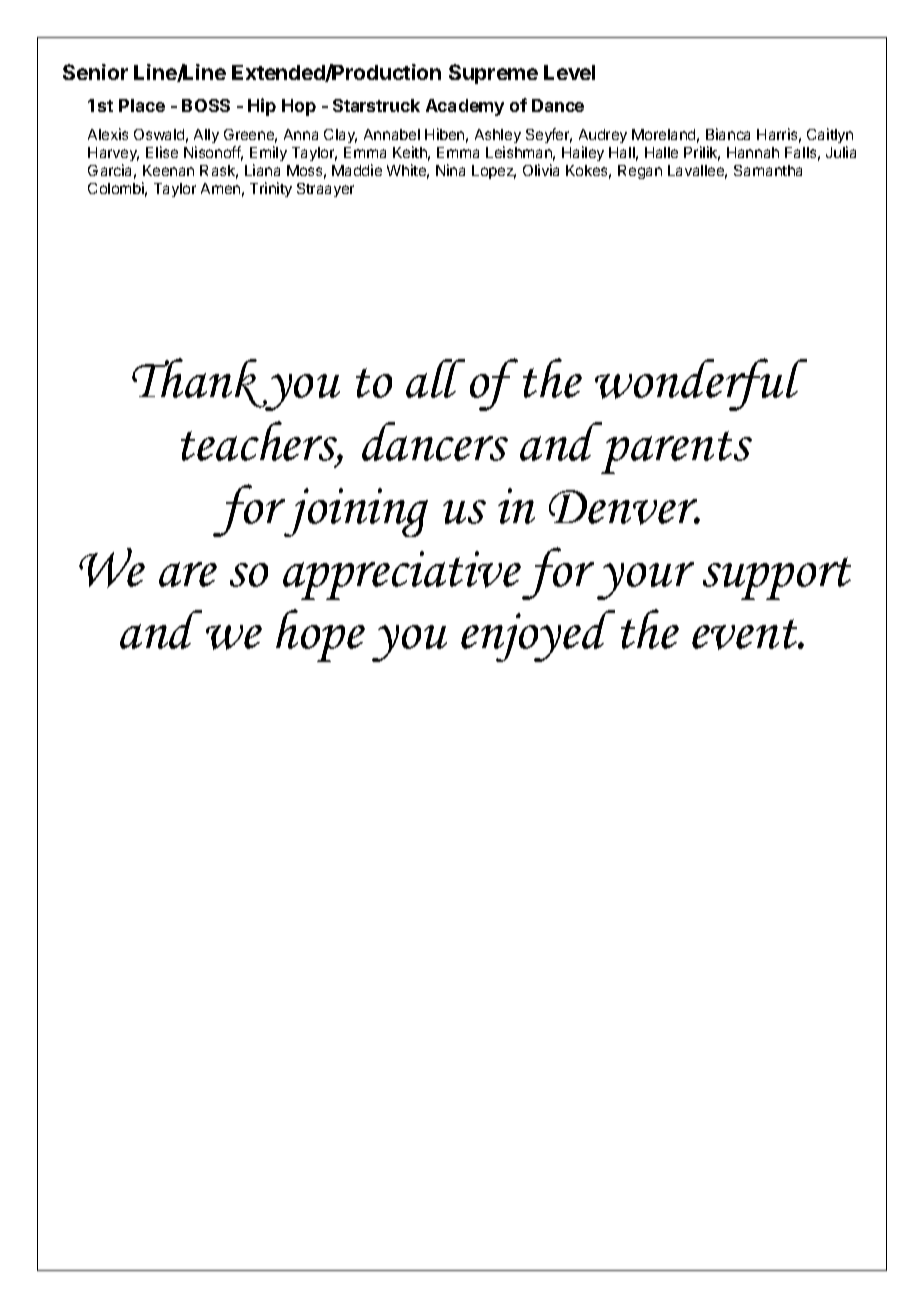 The image size is (924, 1308). I want to click on support, so click(777, 578).
